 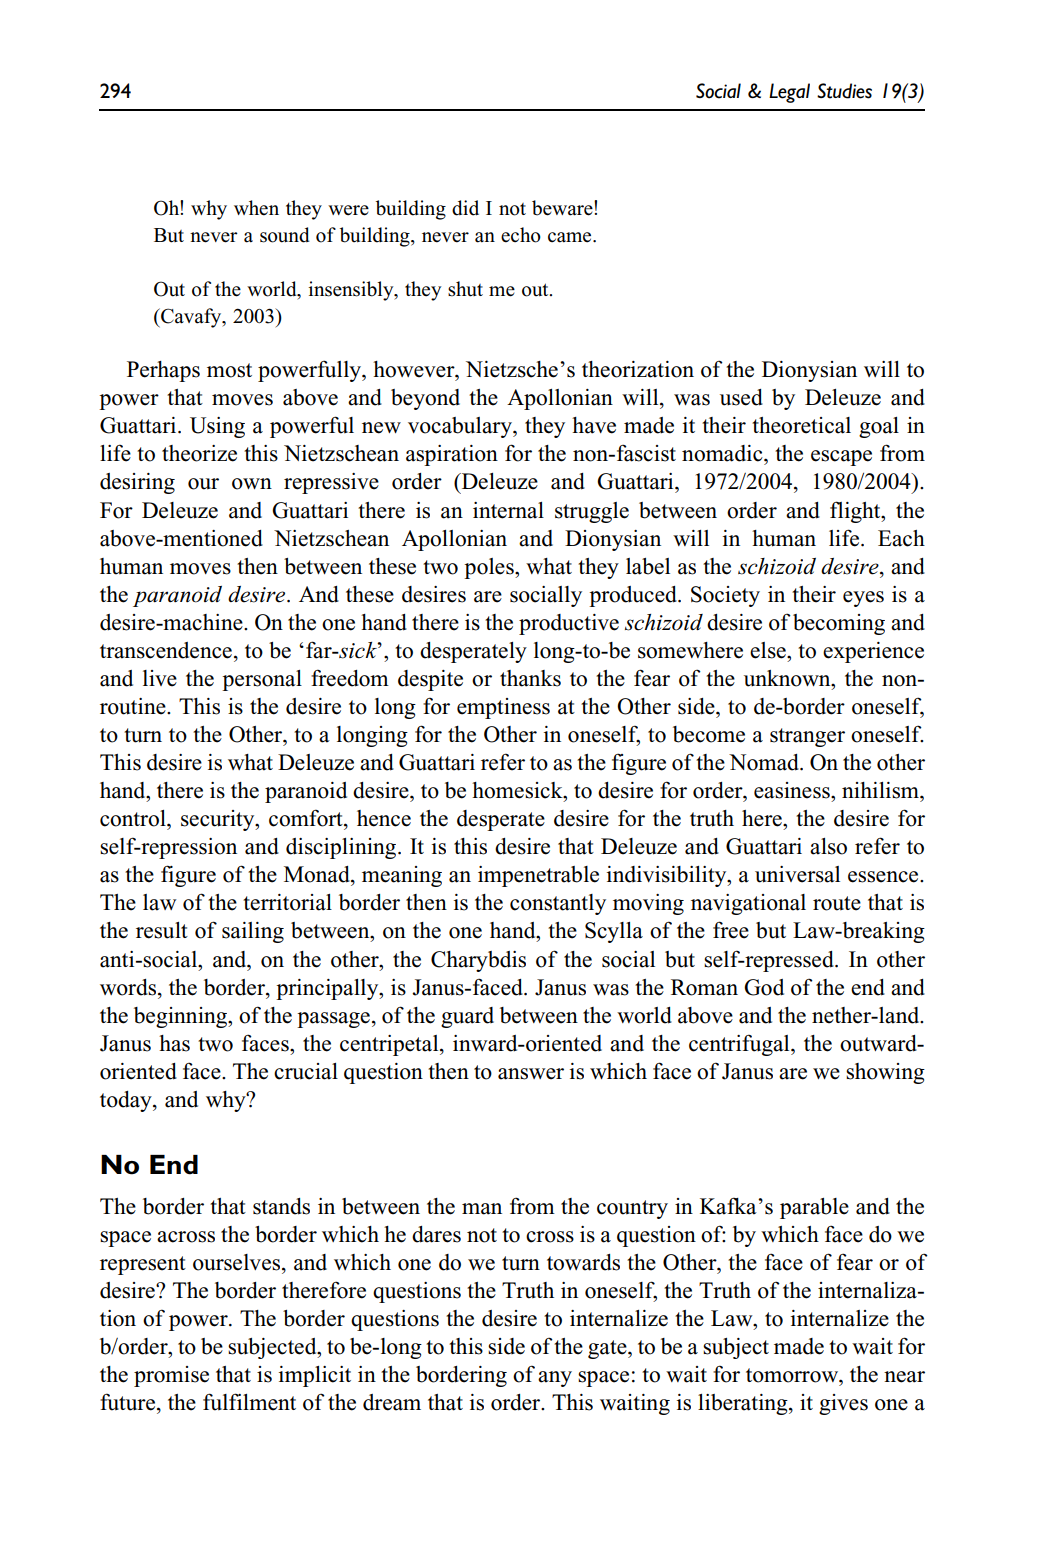 I want to click on Charybdis, so click(x=478, y=961).
